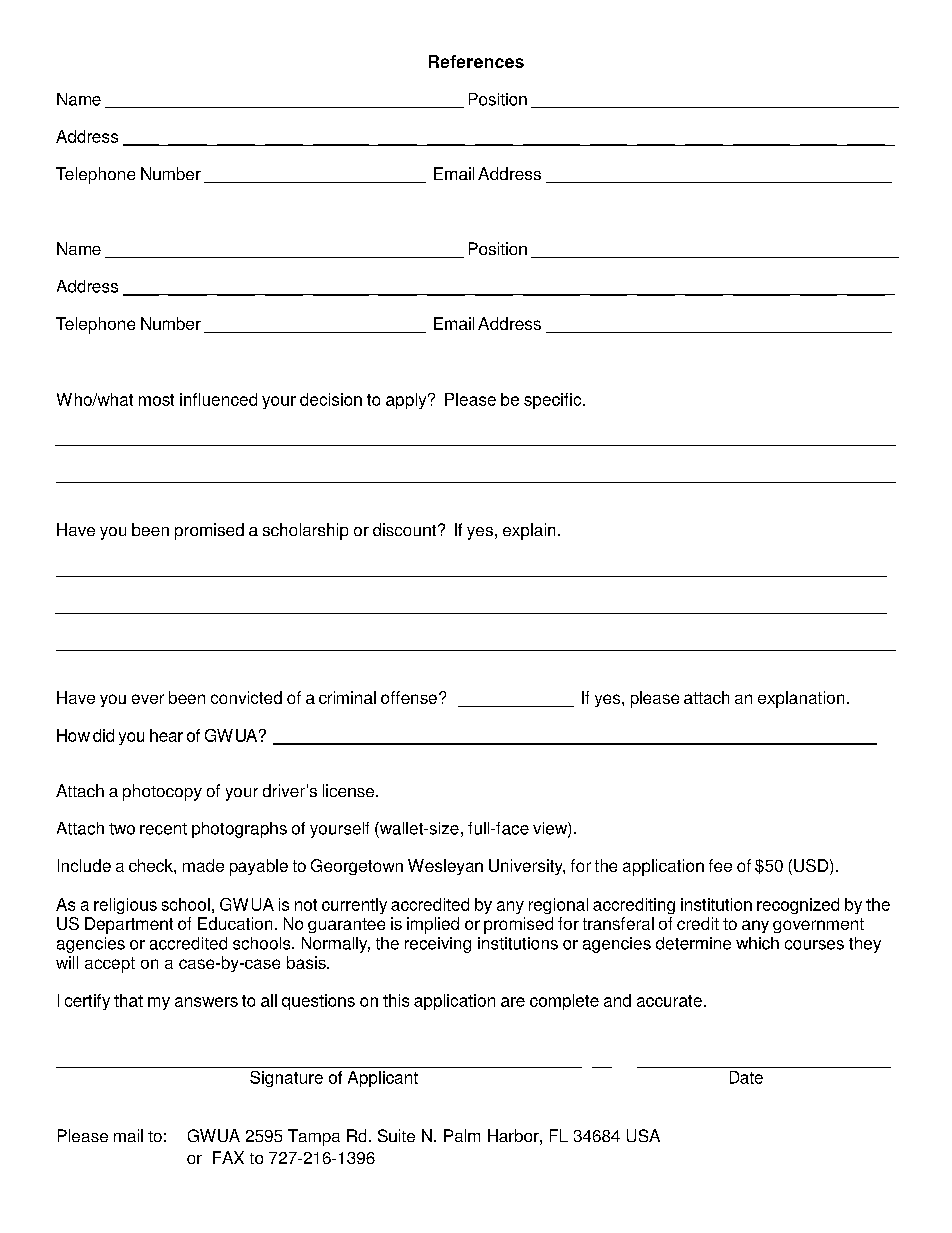  What do you see at coordinates (407, 401) in the image?
I see `apply` at bounding box center [407, 401].
